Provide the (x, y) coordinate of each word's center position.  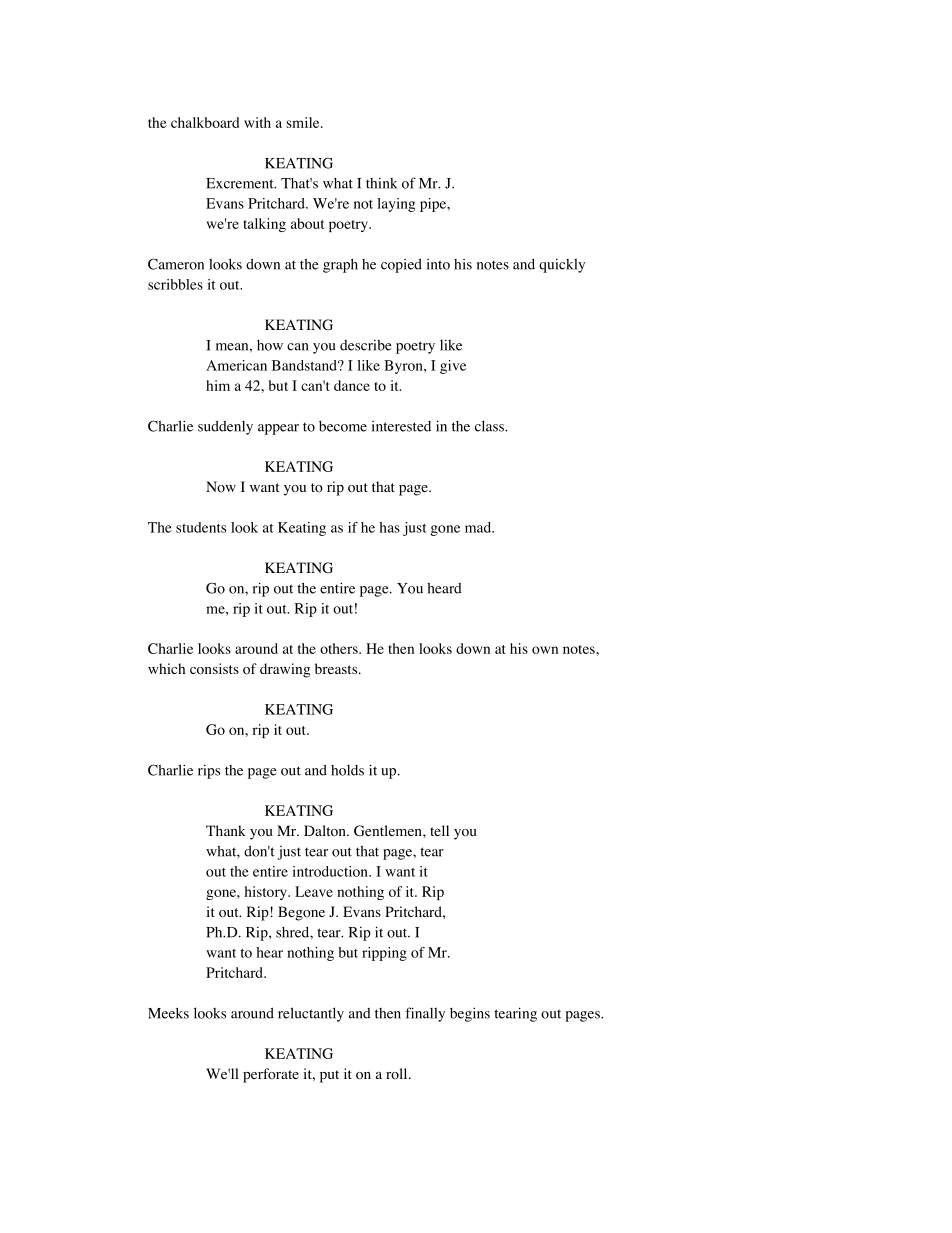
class (490, 426)
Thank (226, 830)
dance (352, 385)
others (340, 648)
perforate (271, 1075)
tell (439, 830)
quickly (562, 265)
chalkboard (205, 122)
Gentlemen (389, 831)
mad (479, 527)
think (381, 183)
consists (214, 669)
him (218, 385)
